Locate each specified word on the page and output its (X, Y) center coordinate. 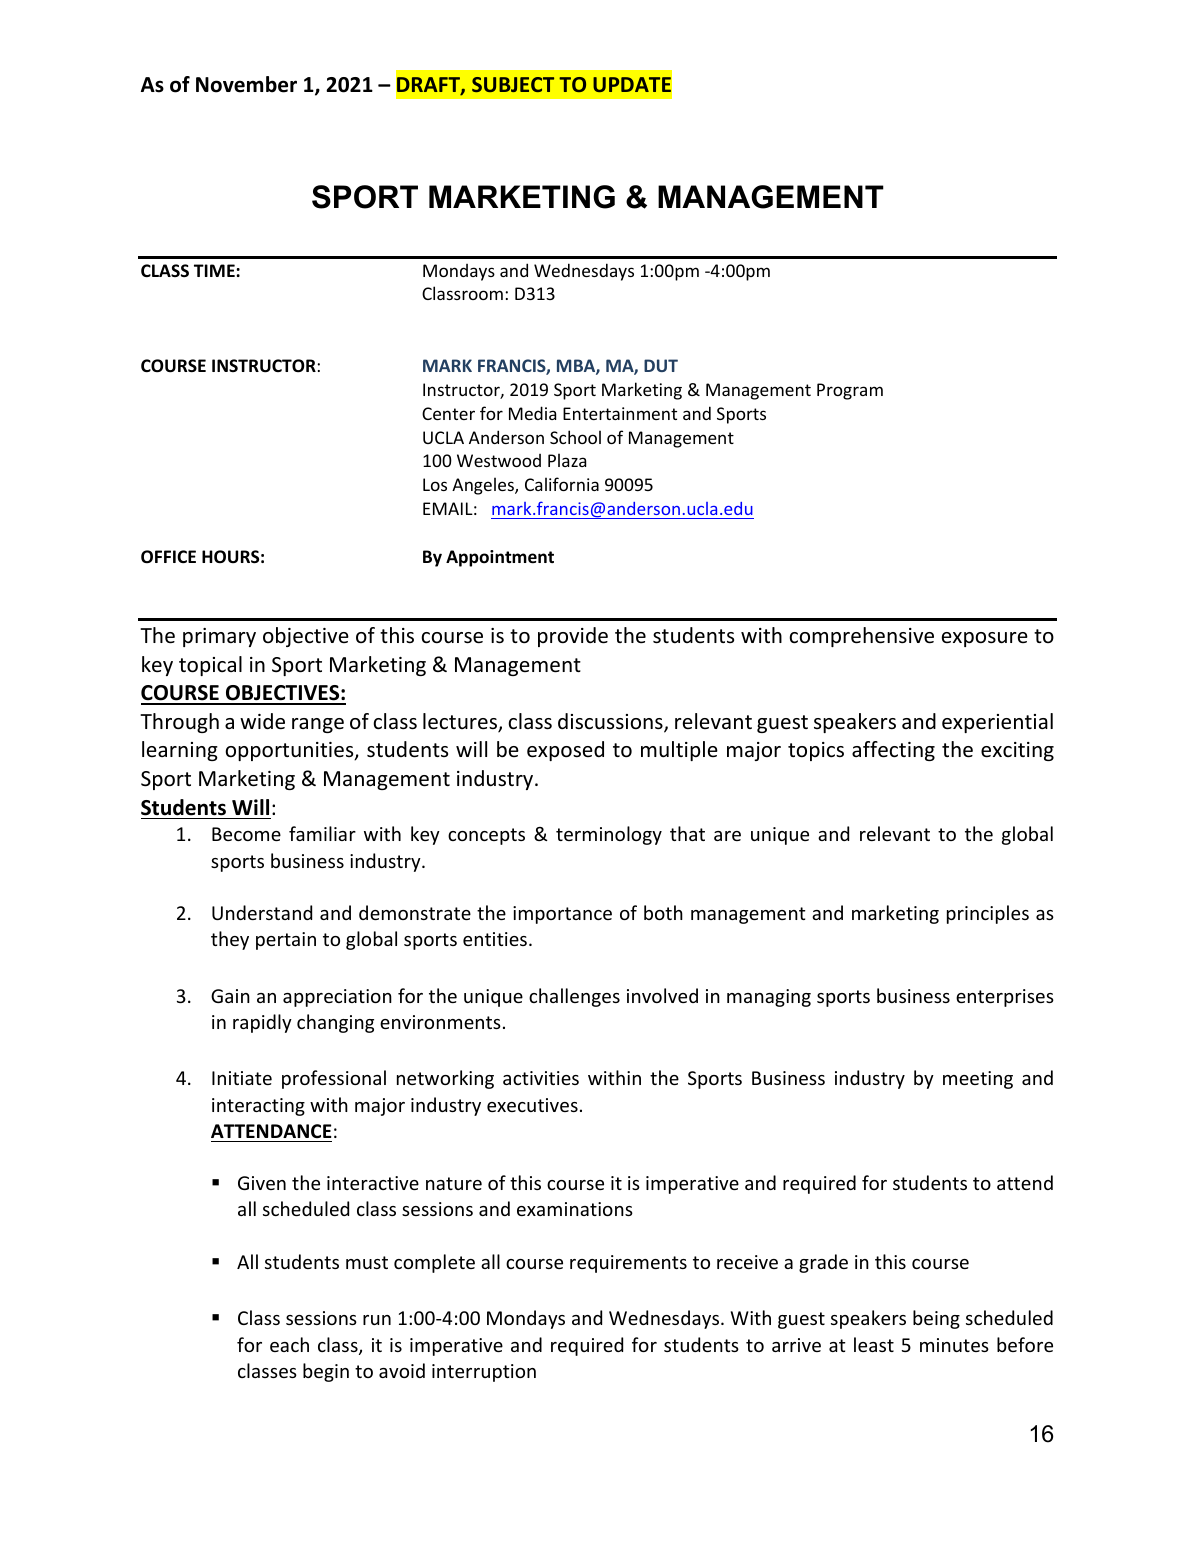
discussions (611, 722)
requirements (628, 1264)
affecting (893, 751)
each (289, 1344)
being (936, 1319)
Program (850, 391)
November (246, 84)
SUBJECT (513, 84)
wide (262, 721)
